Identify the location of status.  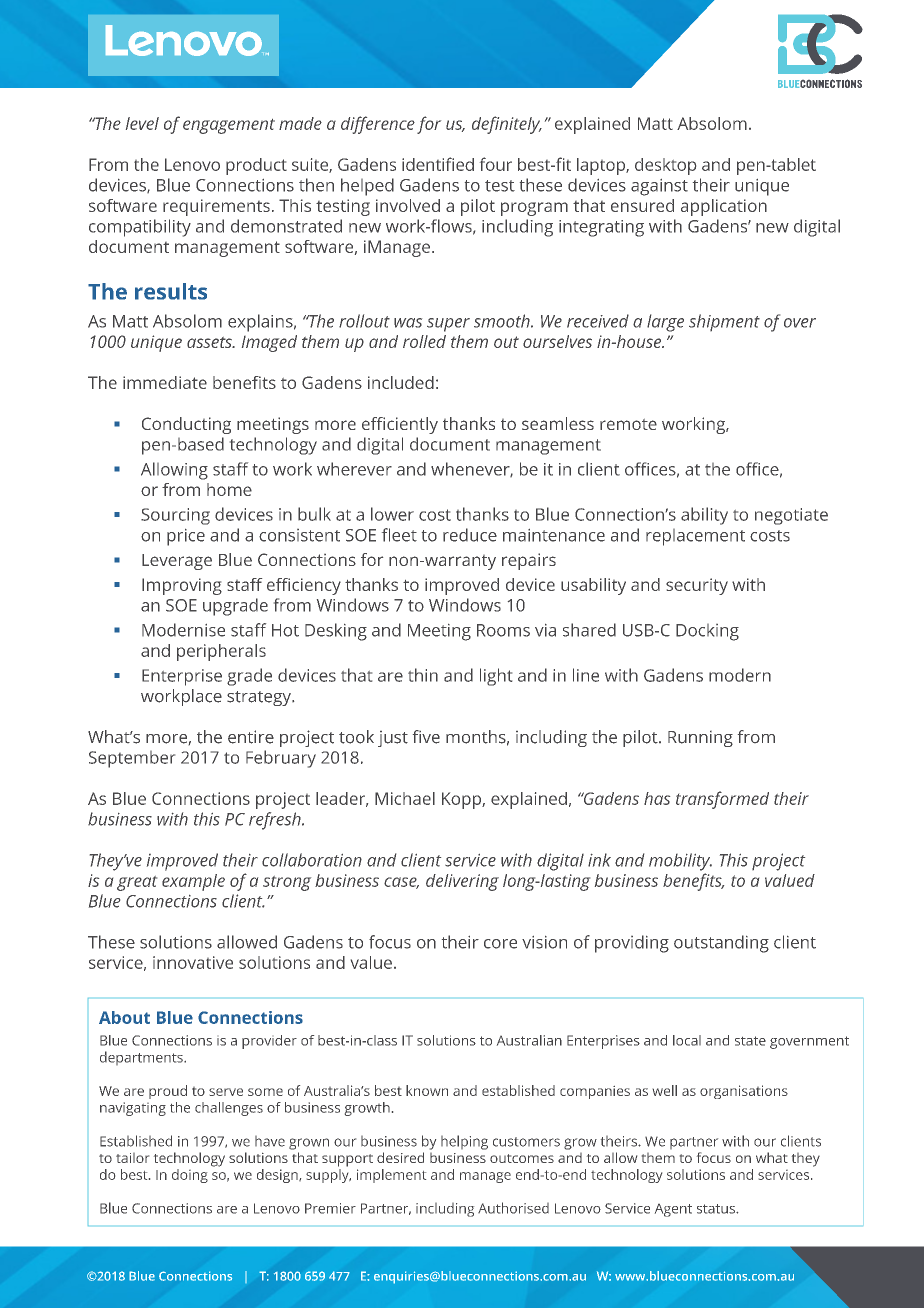
(717, 1209).
